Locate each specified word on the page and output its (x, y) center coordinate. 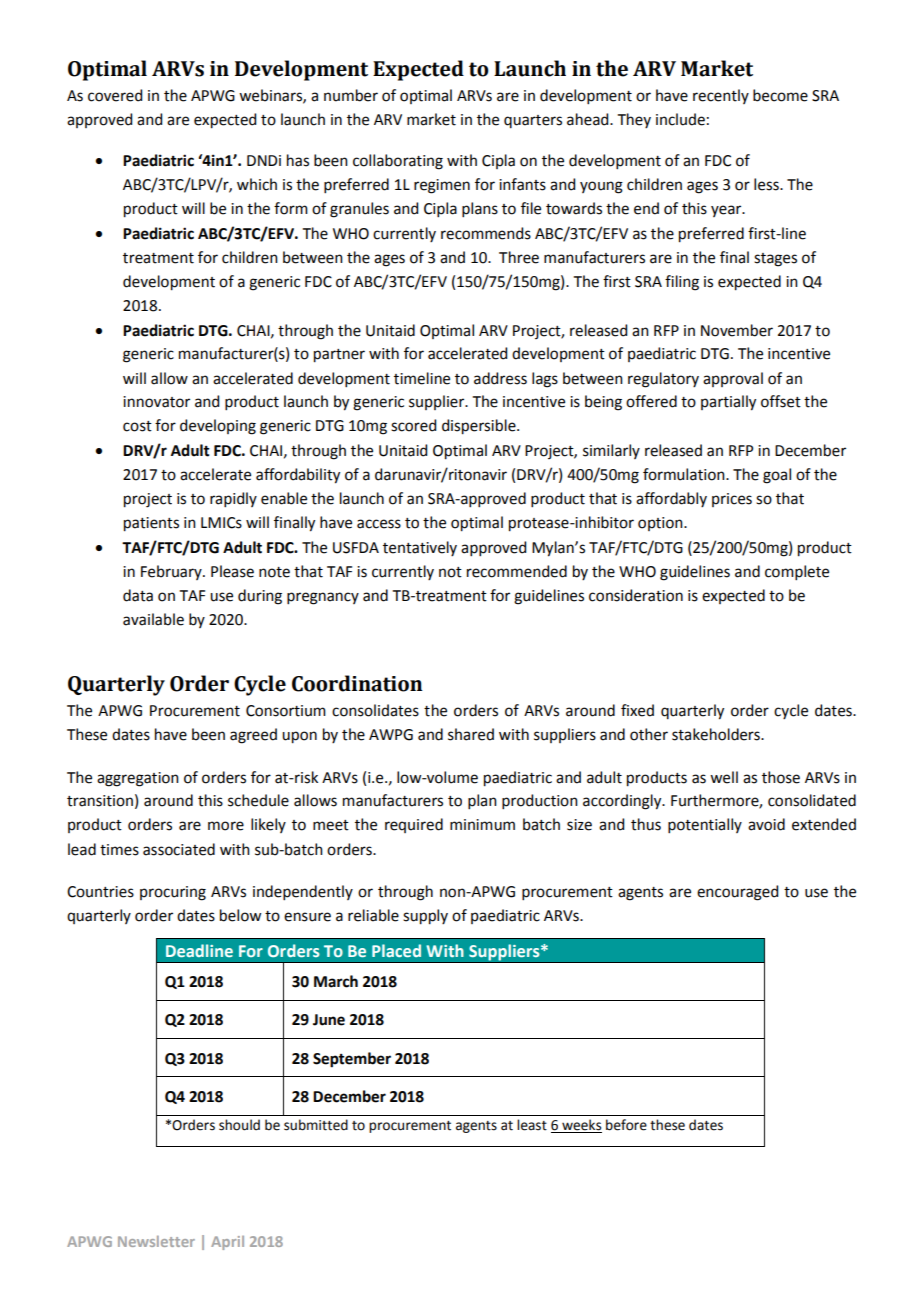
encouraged (737, 893)
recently (721, 96)
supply (425, 917)
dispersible (480, 427)
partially (728, 403)
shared (471, 734)
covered (115, 95)
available (153, 619)
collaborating (398, 162)
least (532, 1125)
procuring (173, 893)
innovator (156, 402)
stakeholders (717, 734)
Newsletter (156, 1241)
